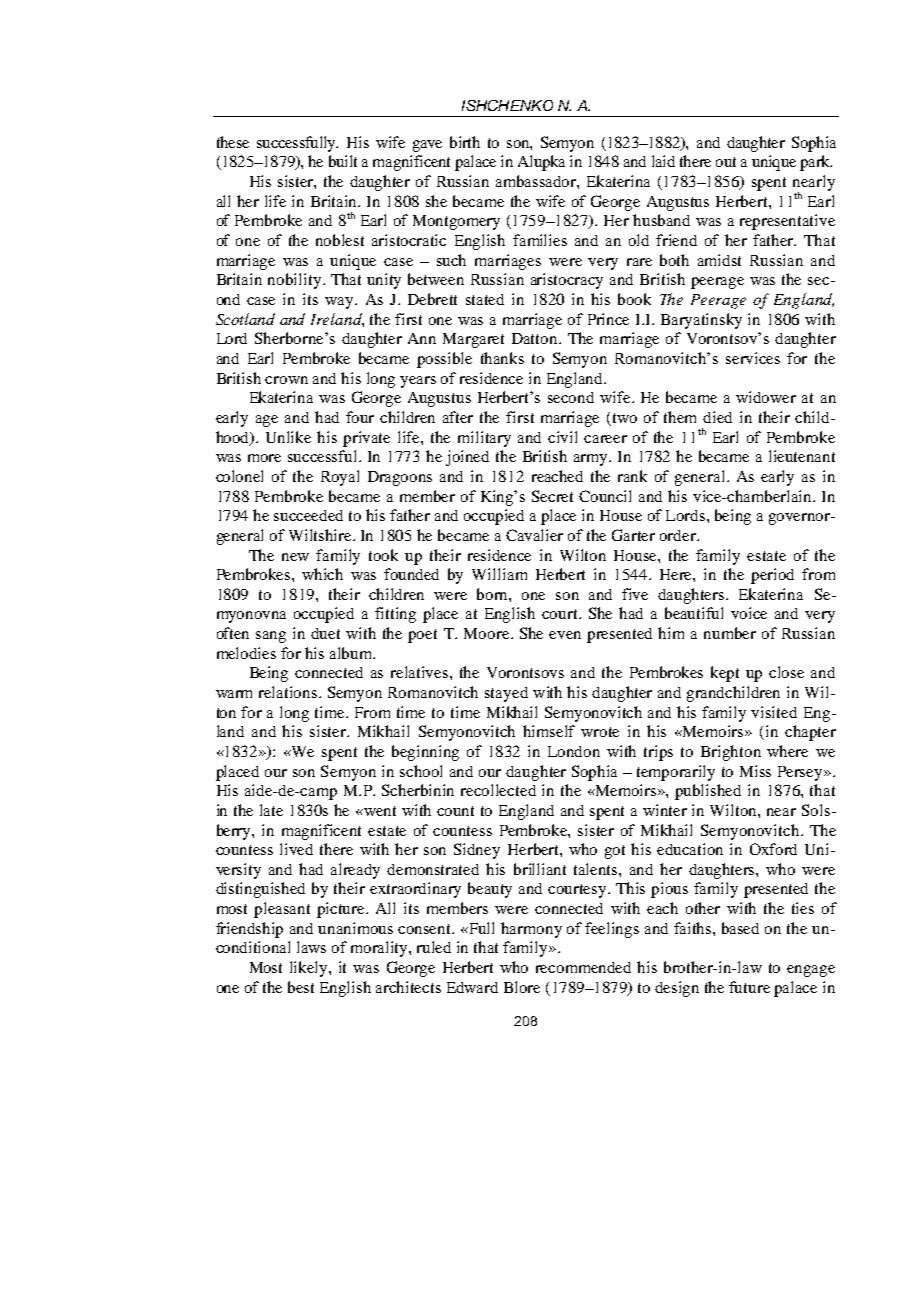 This screenshot has width=924, height=1308. What do you see at coordinates (465, 142) in the screenshot?
I see `birth` at bounding box center [465, 142].
